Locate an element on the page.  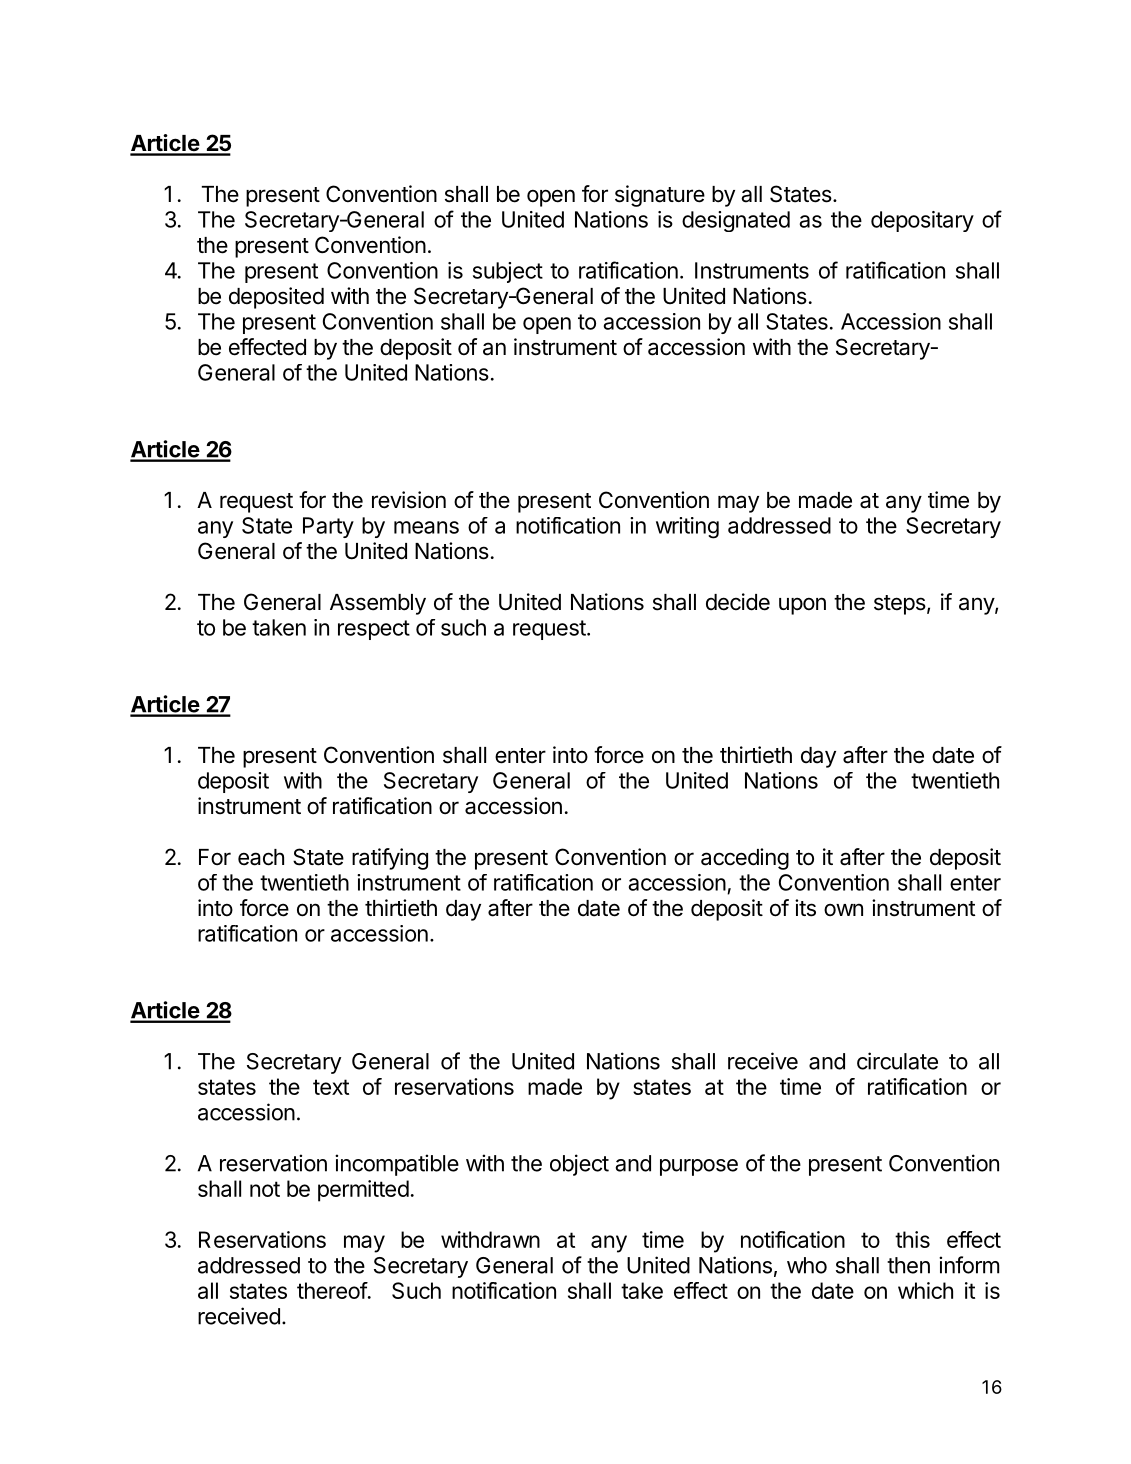
designated is located at coordinates (736, 221).
